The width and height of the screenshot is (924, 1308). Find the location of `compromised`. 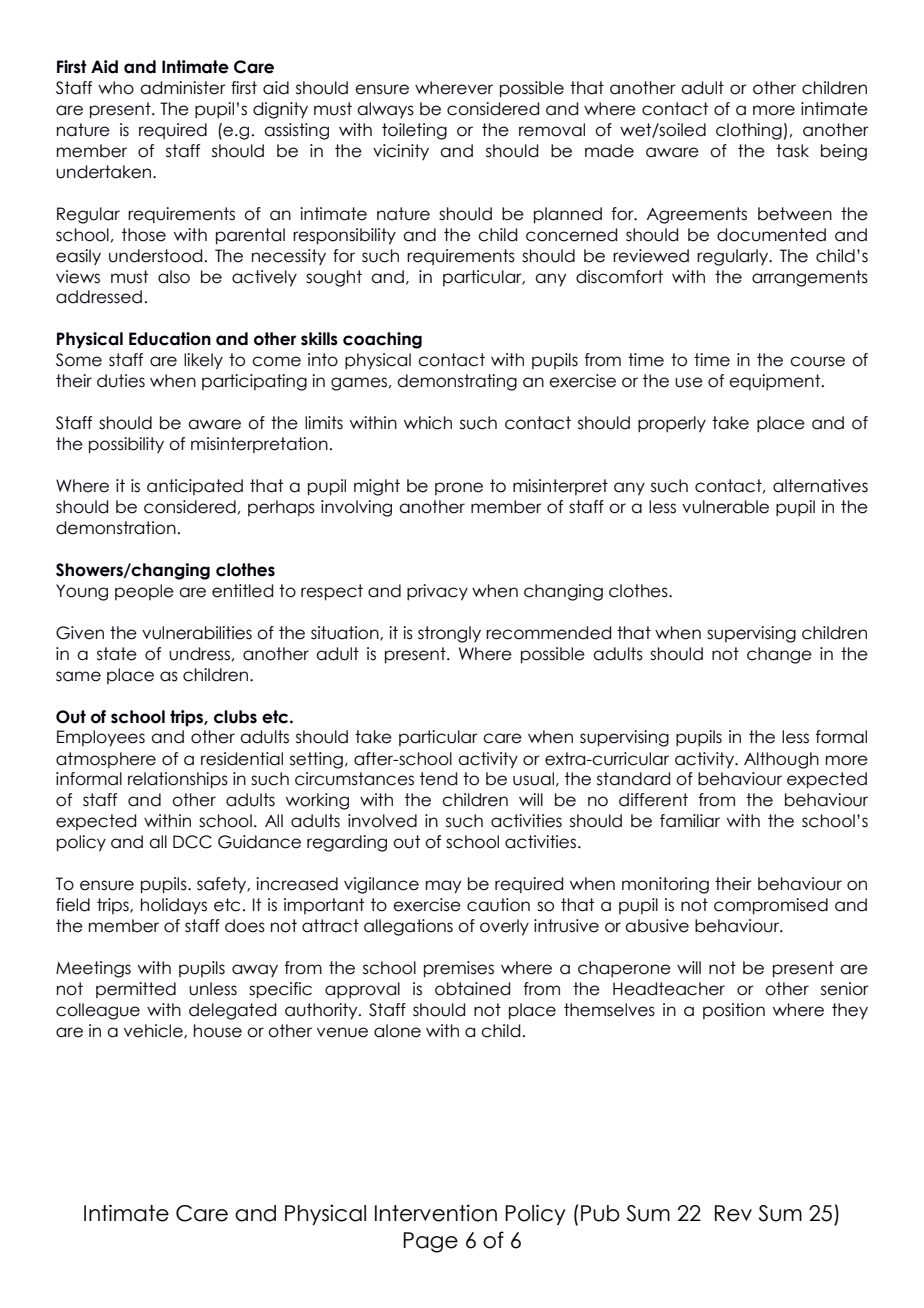

compromised is located at coordinates (771, 906).
